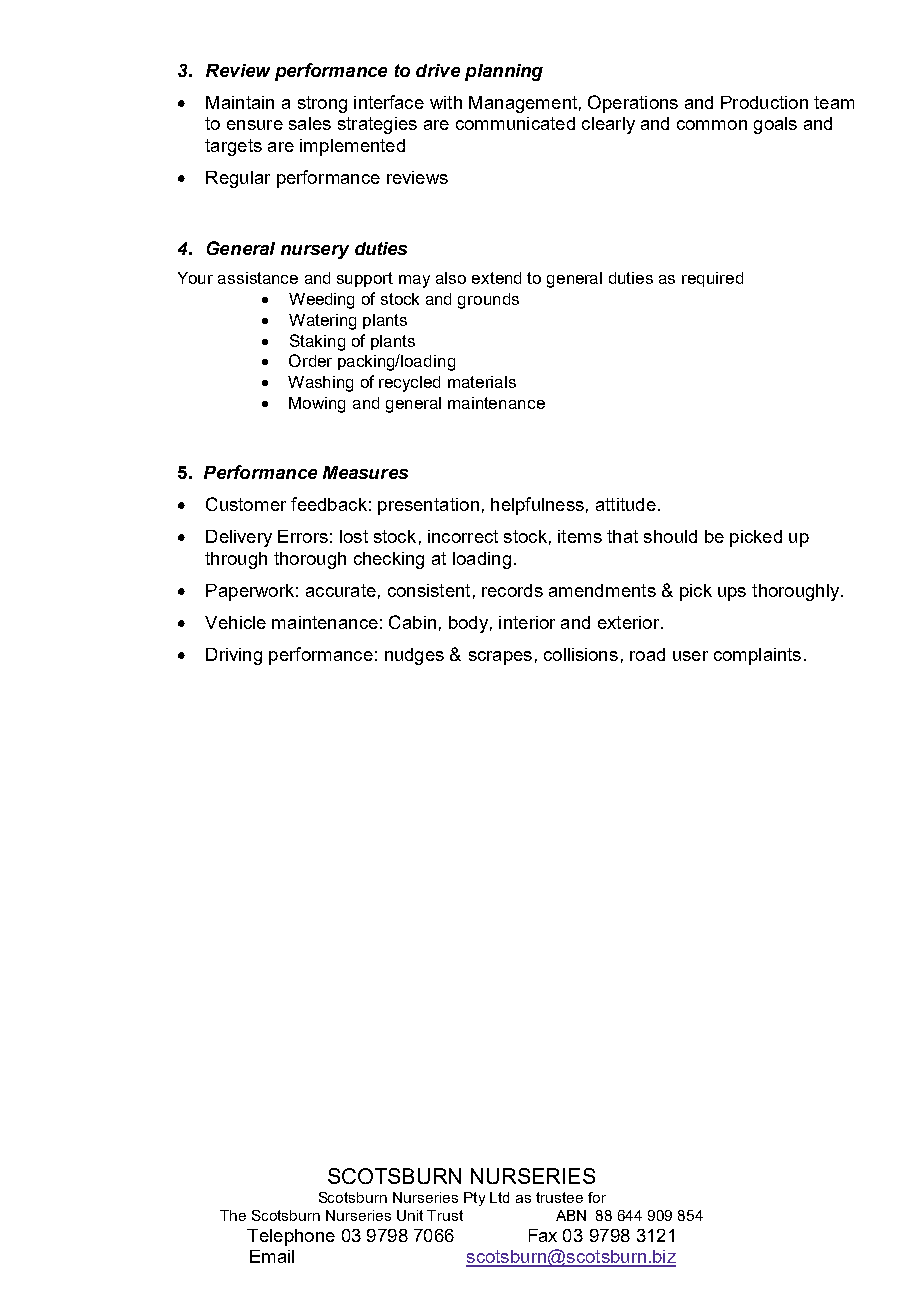  I want to click on Ltd, so click(499, 1197).
